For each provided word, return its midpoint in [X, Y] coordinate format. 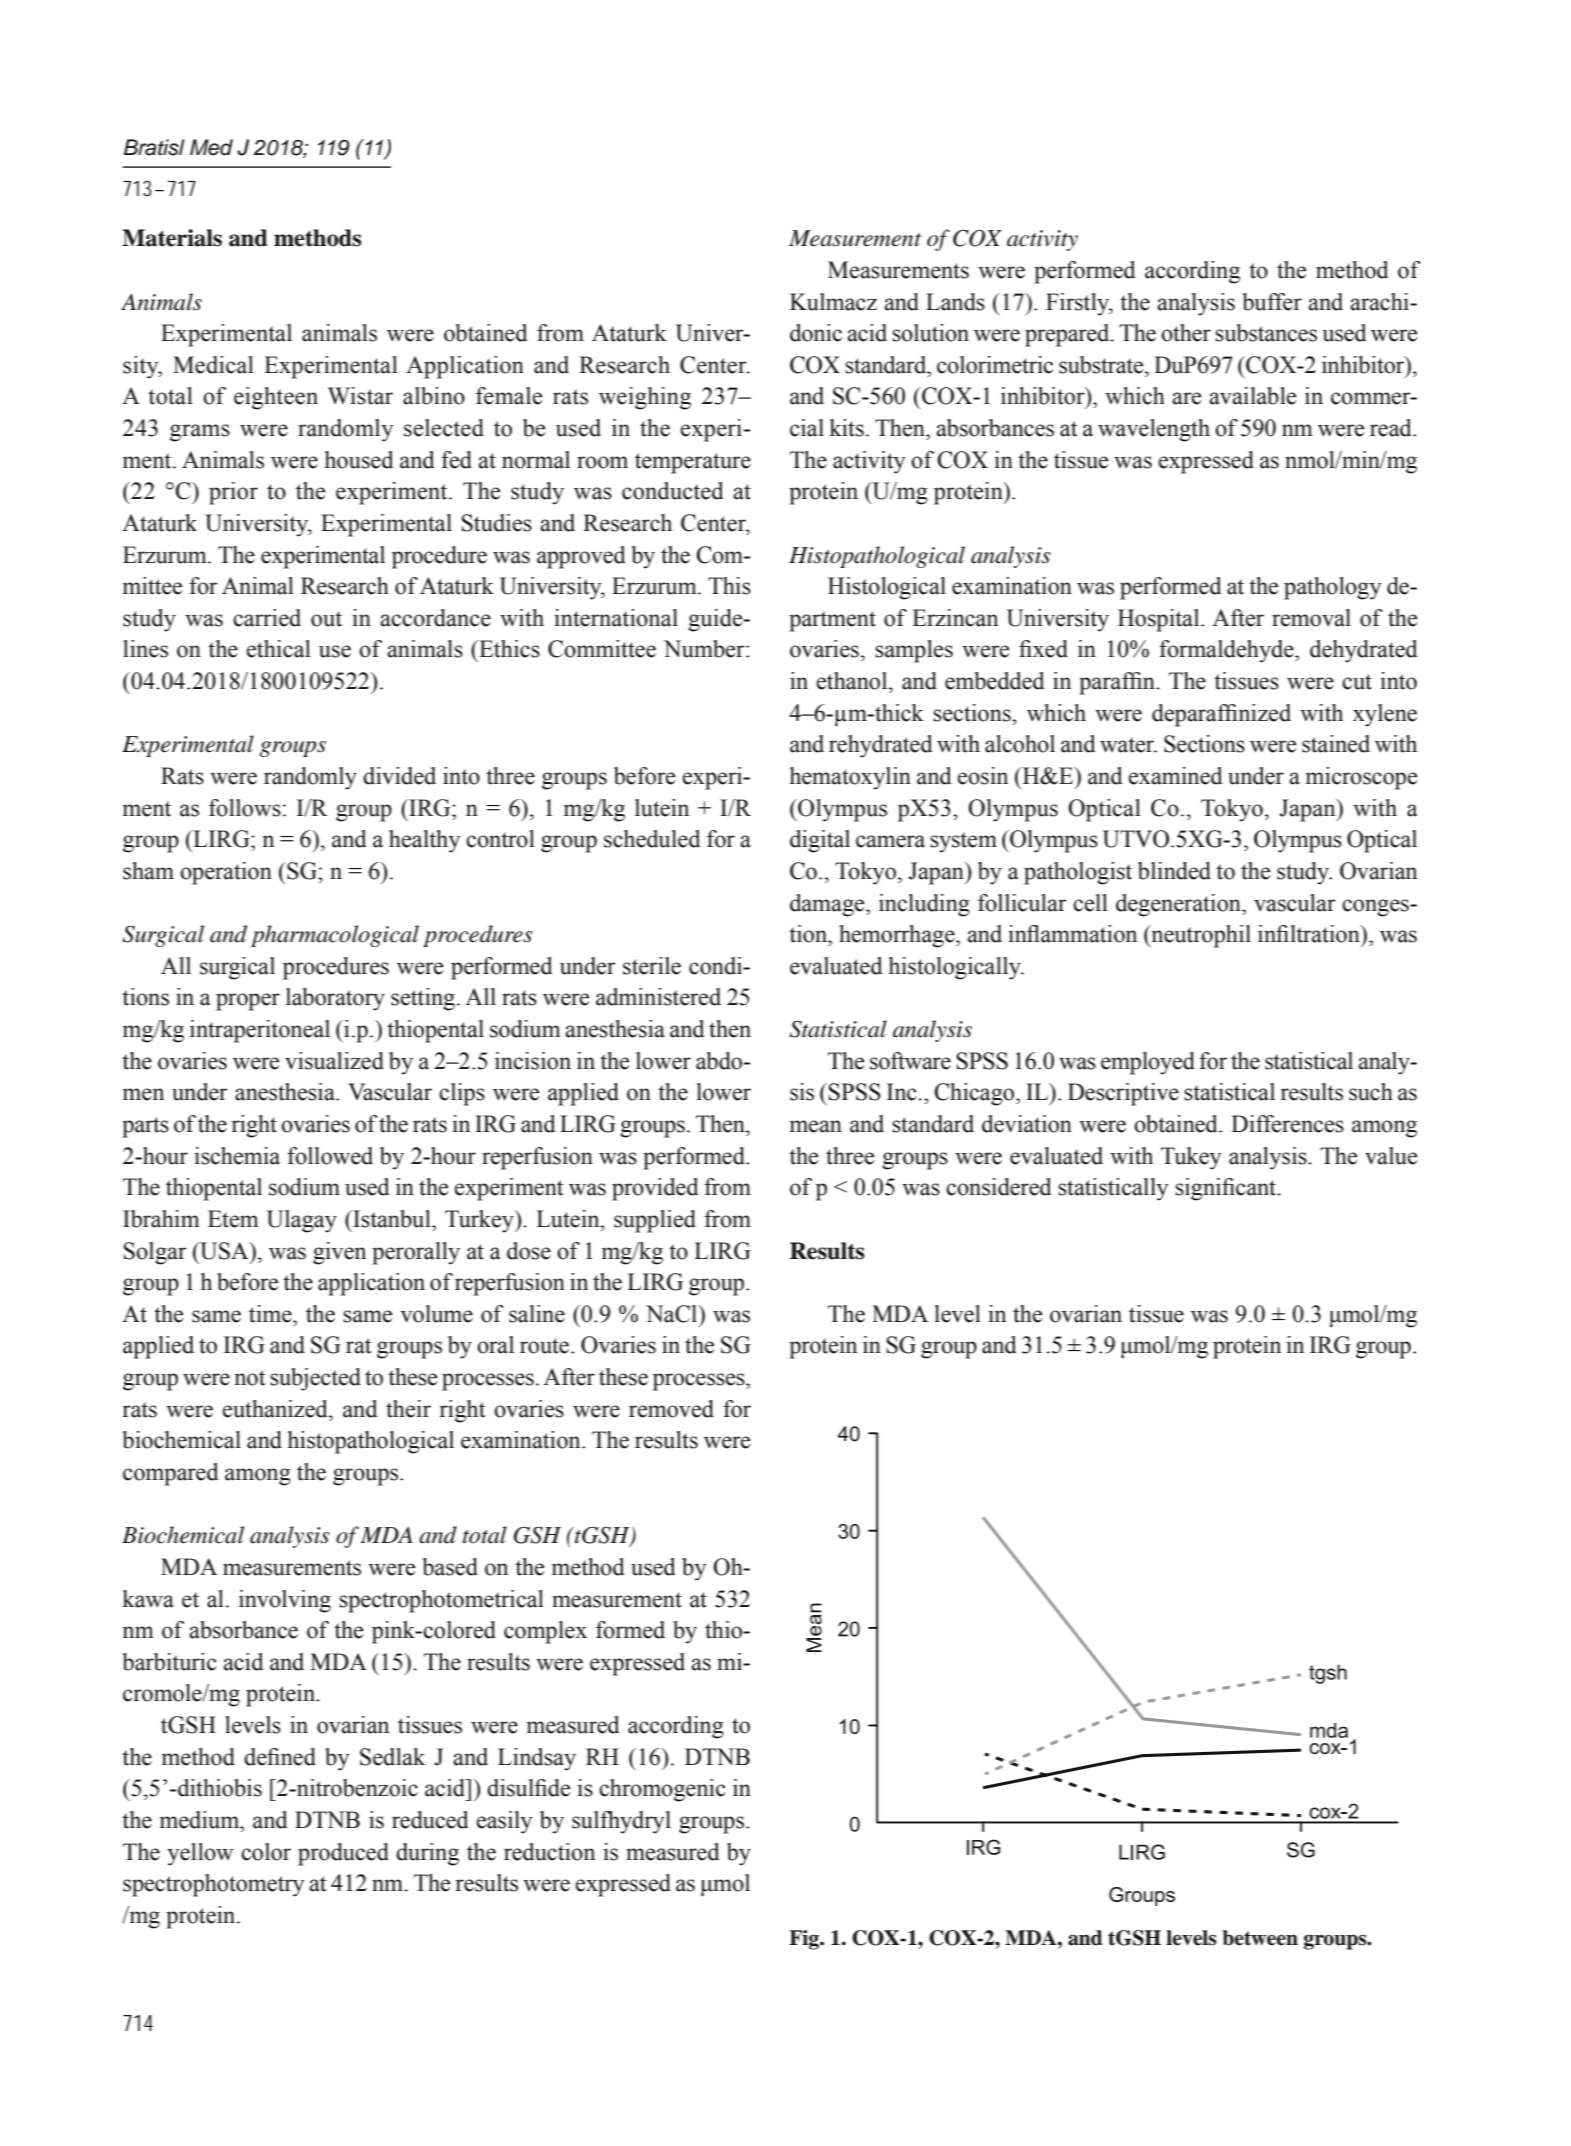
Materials [172, 238]
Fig [805, 1940]
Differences [1287, 1124]
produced [343, 1854]
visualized [334, 1061]
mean [816, 1126]
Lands [955, 302]
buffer [1272, 302]
